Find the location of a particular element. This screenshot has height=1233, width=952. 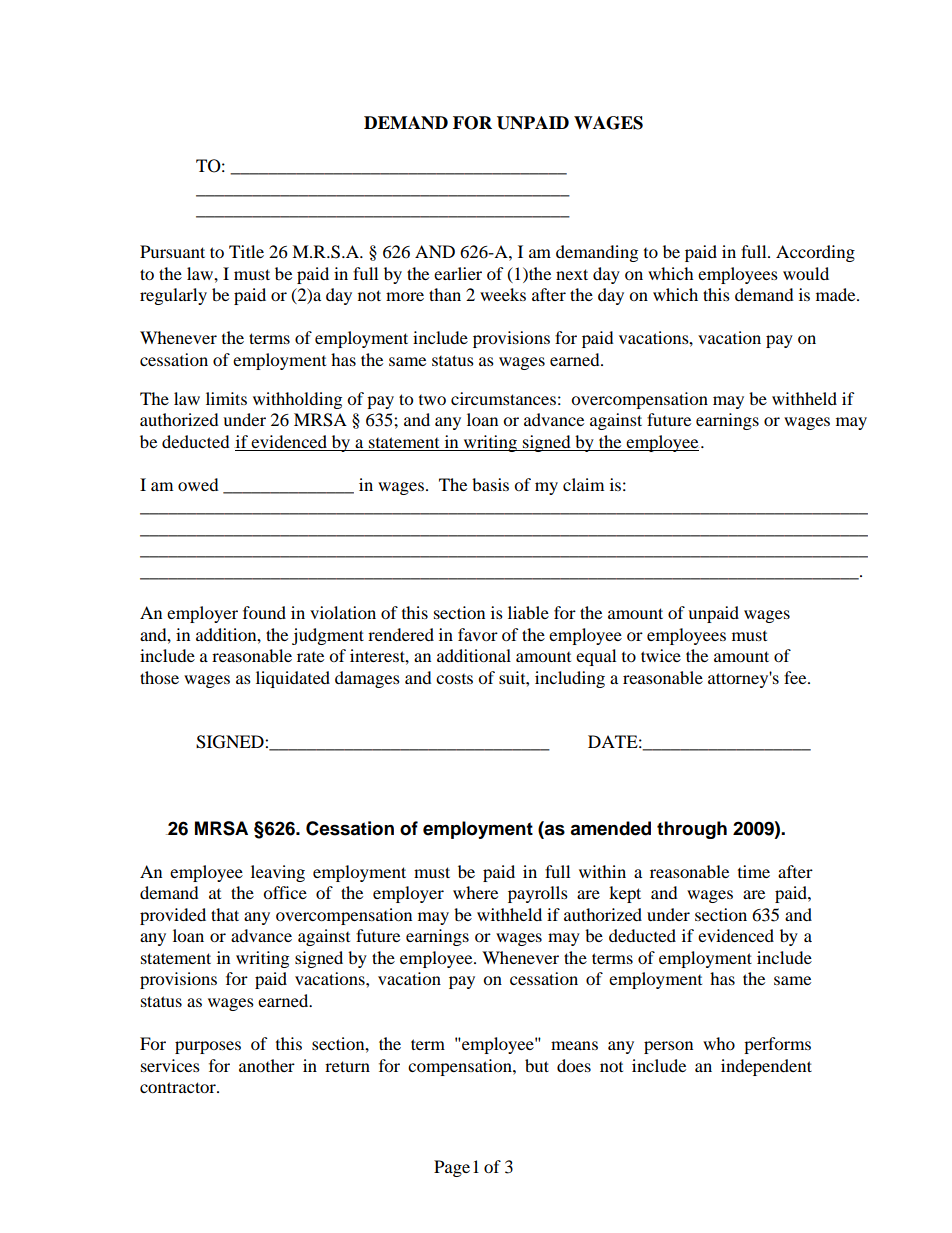

independent is located at coordinates (766, 1067).
